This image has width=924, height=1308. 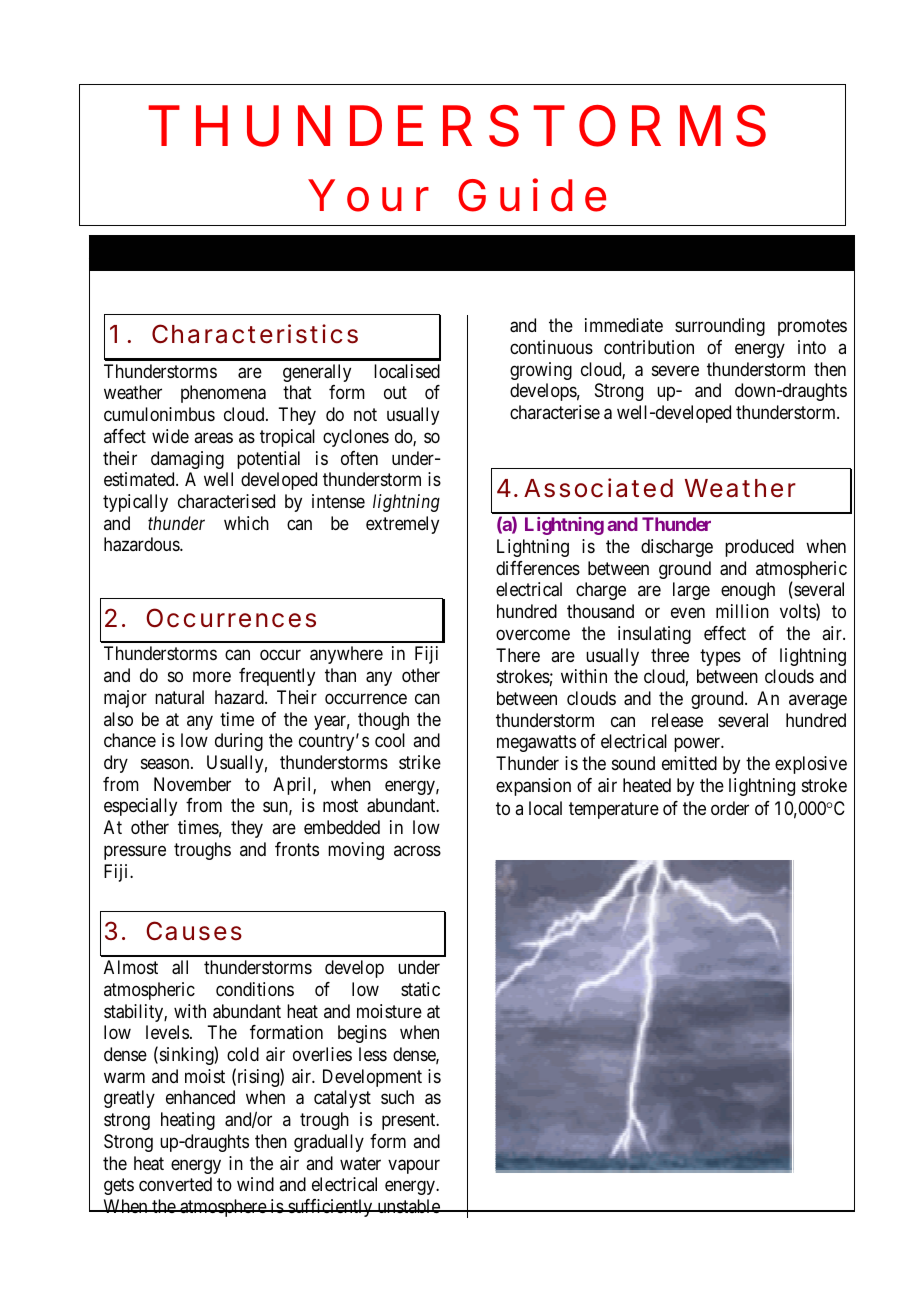 I want to click on order, so click(x=730, y=808).
